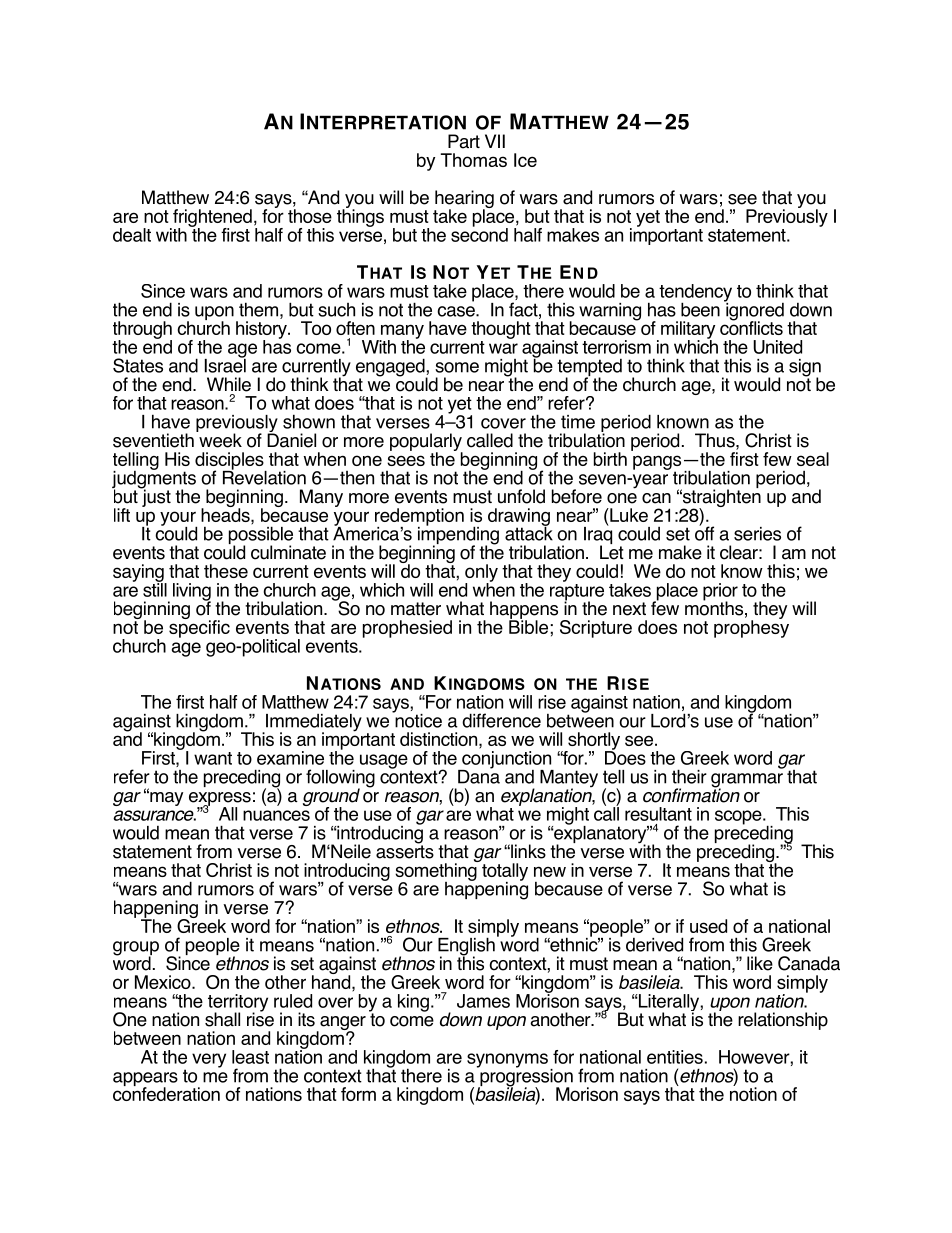 Image resolution: width=952 pixels, height=1233 pixels. I want to click on notion, so click(753, 1093).
